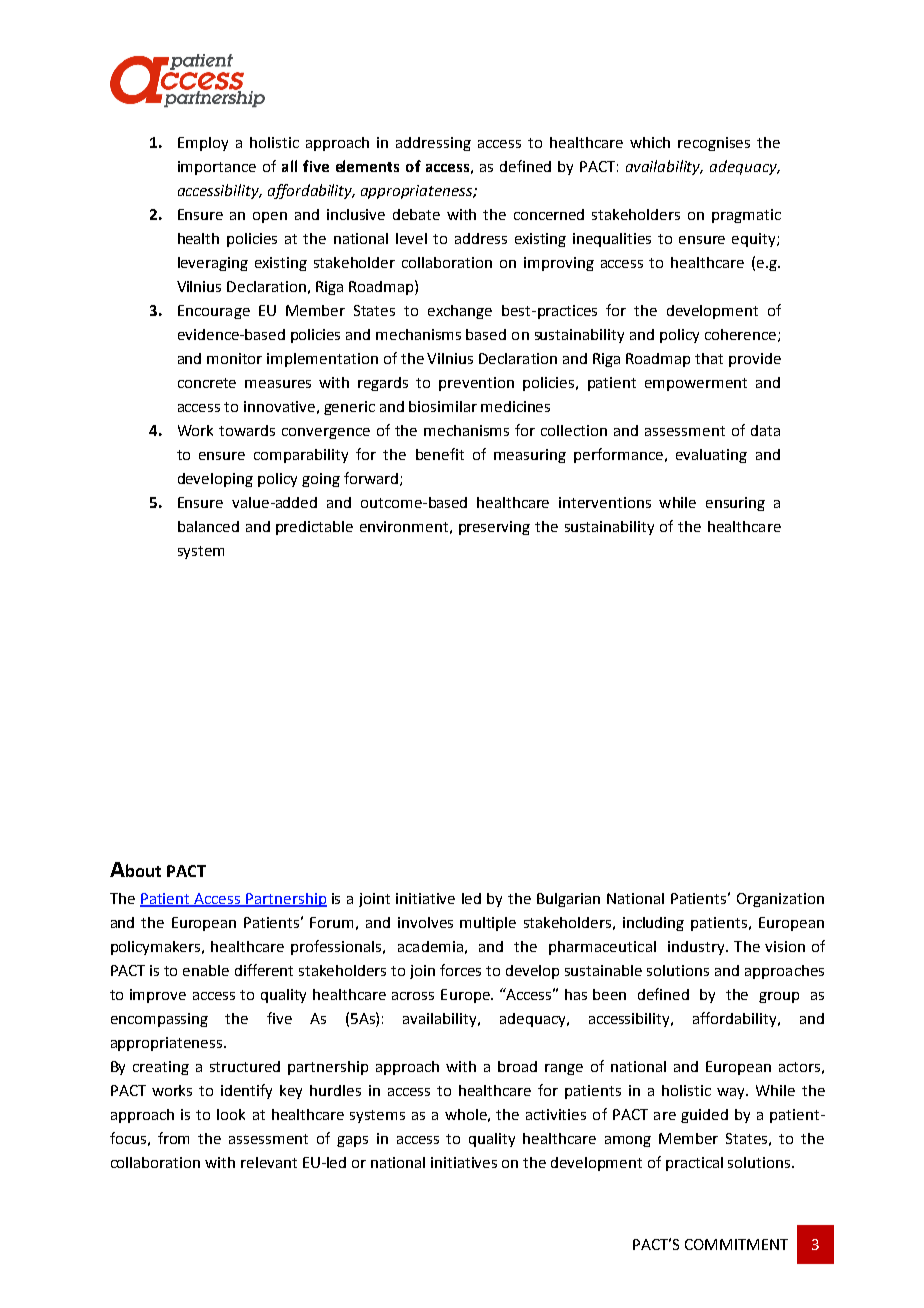 The image size is (924, 1308). What do you see at coordinates (217, 168) in the screenshot?
I see `importance` at bounding box center [217, 168].
